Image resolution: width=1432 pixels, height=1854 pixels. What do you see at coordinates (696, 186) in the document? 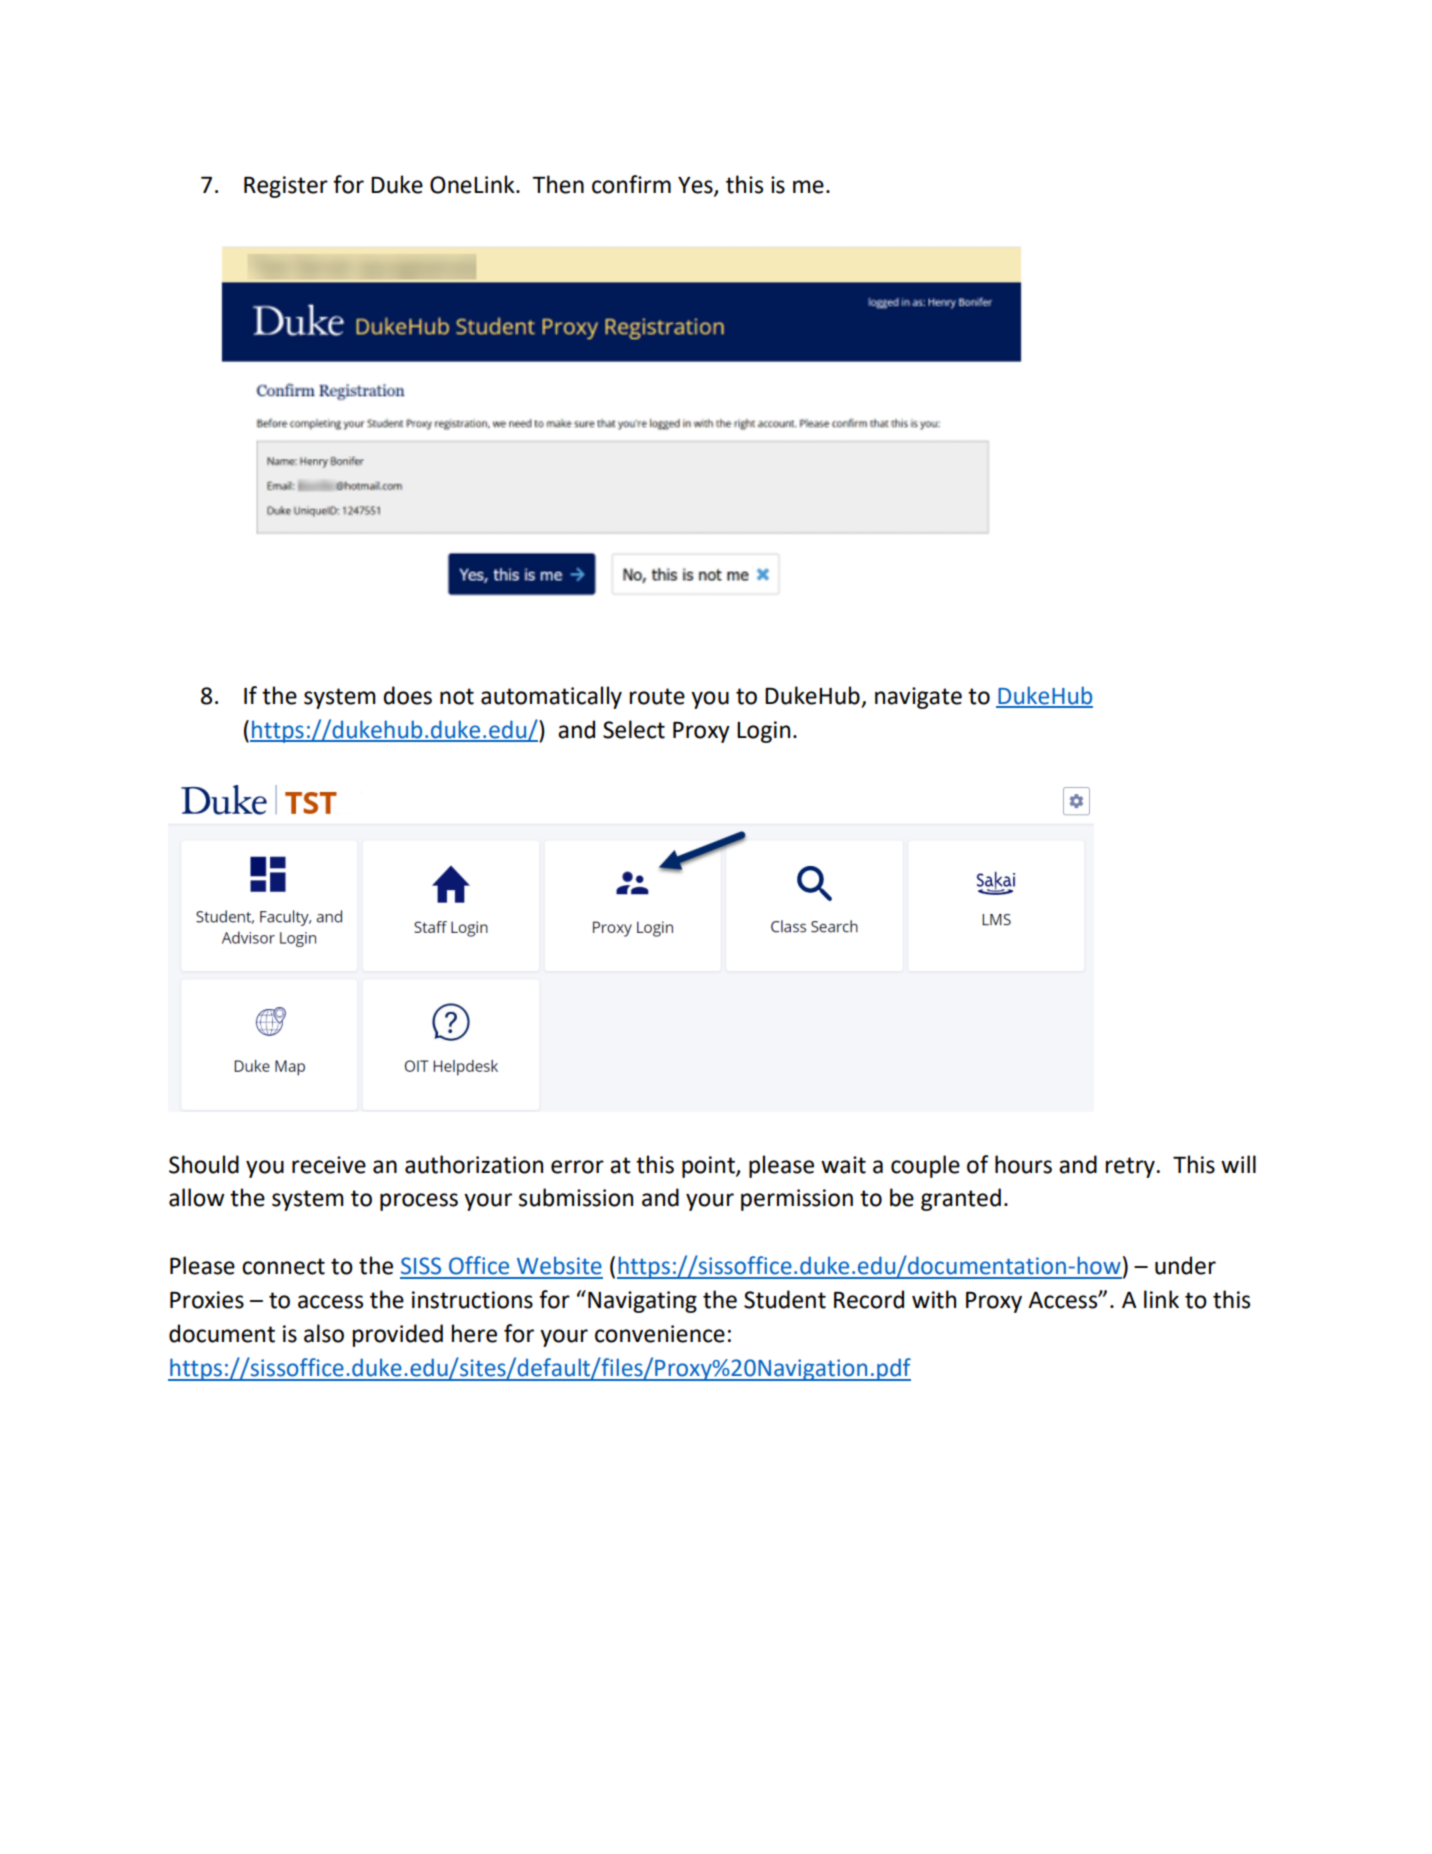
I see `Yes` at bounding box center [696, 186].
